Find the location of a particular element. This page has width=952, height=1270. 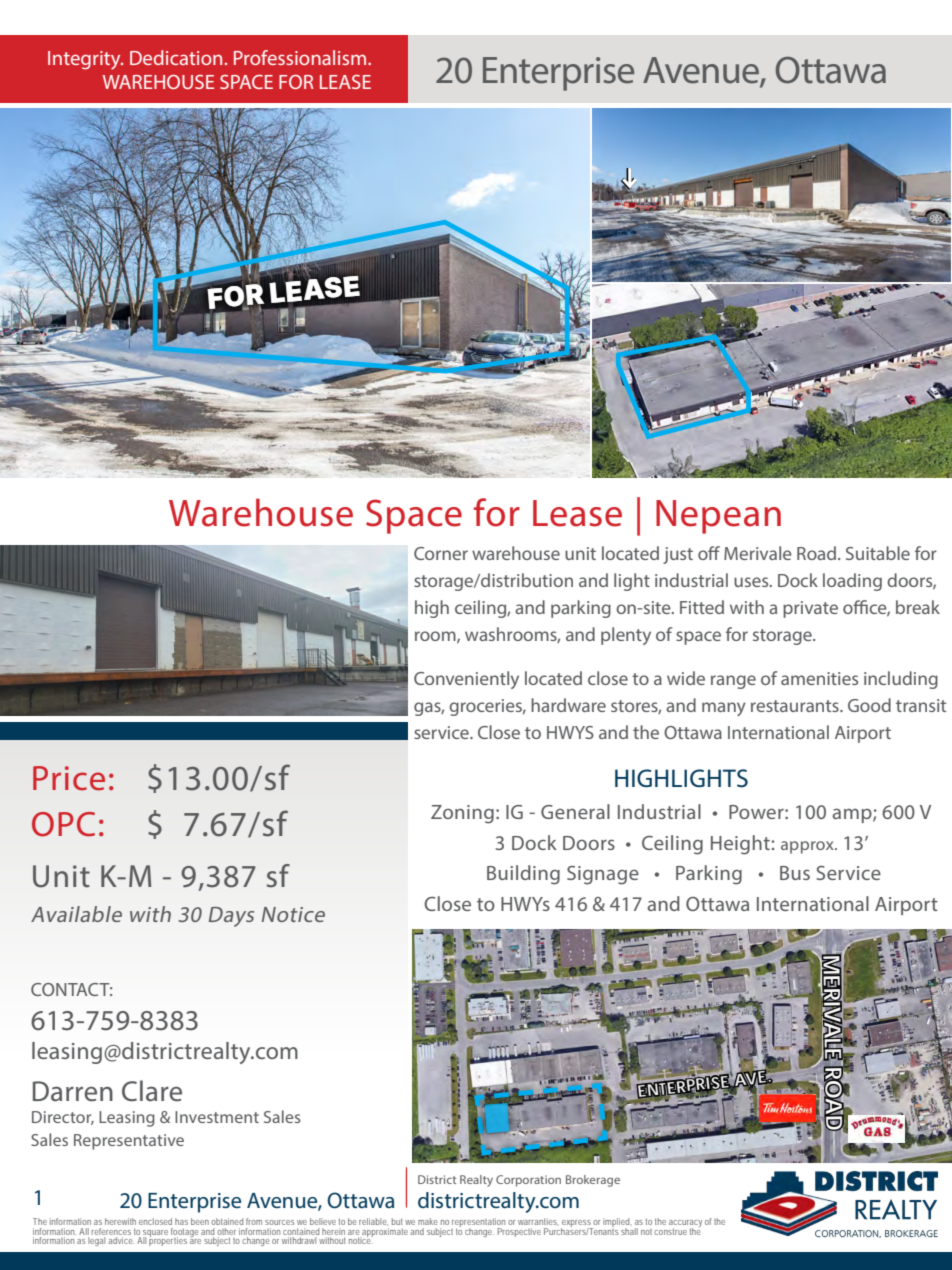

accuracy is located at coordinates (685, 1225).
